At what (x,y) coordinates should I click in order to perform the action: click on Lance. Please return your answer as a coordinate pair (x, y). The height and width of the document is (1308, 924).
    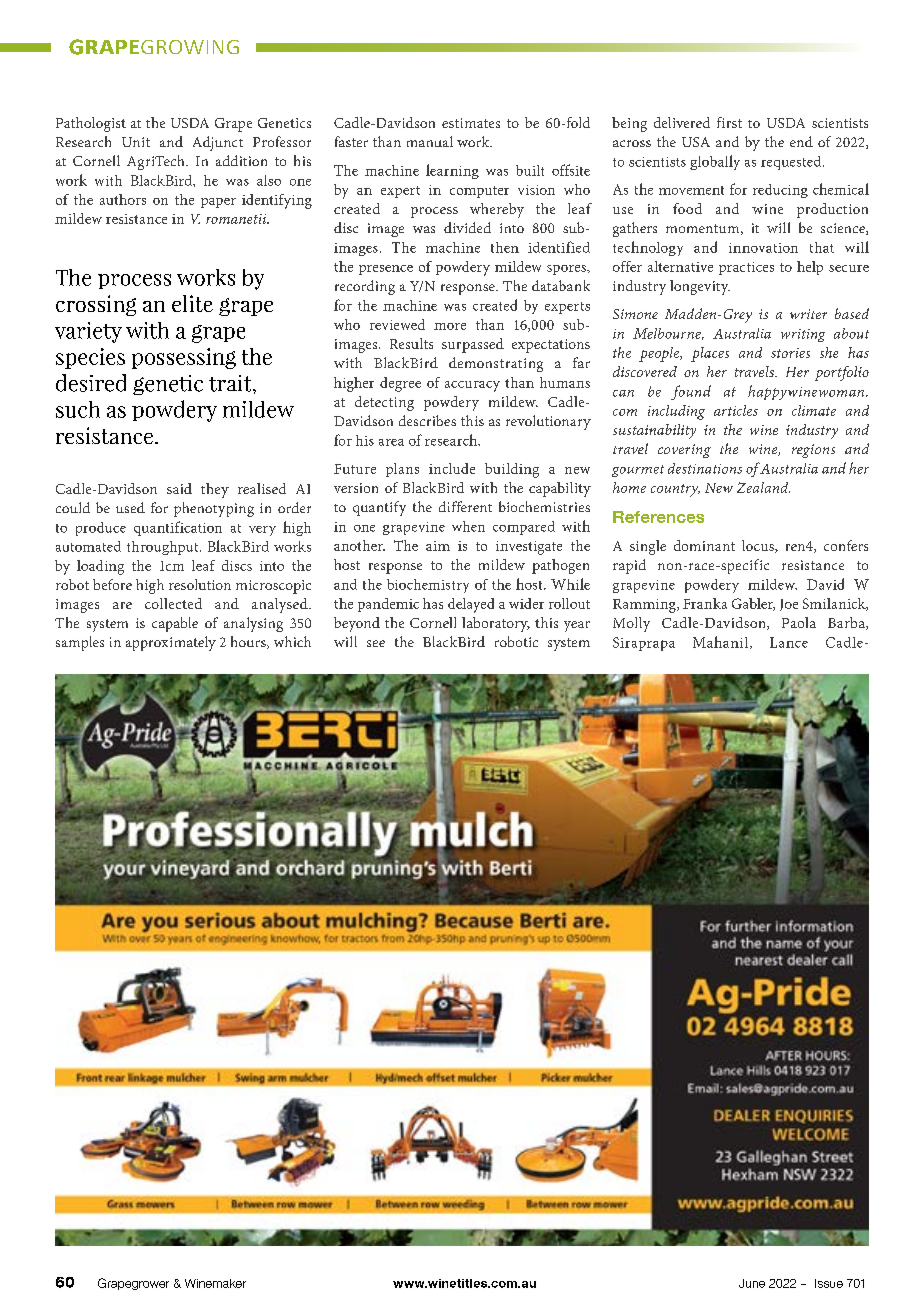
    Looking at the image, I should click on (789, 642).
